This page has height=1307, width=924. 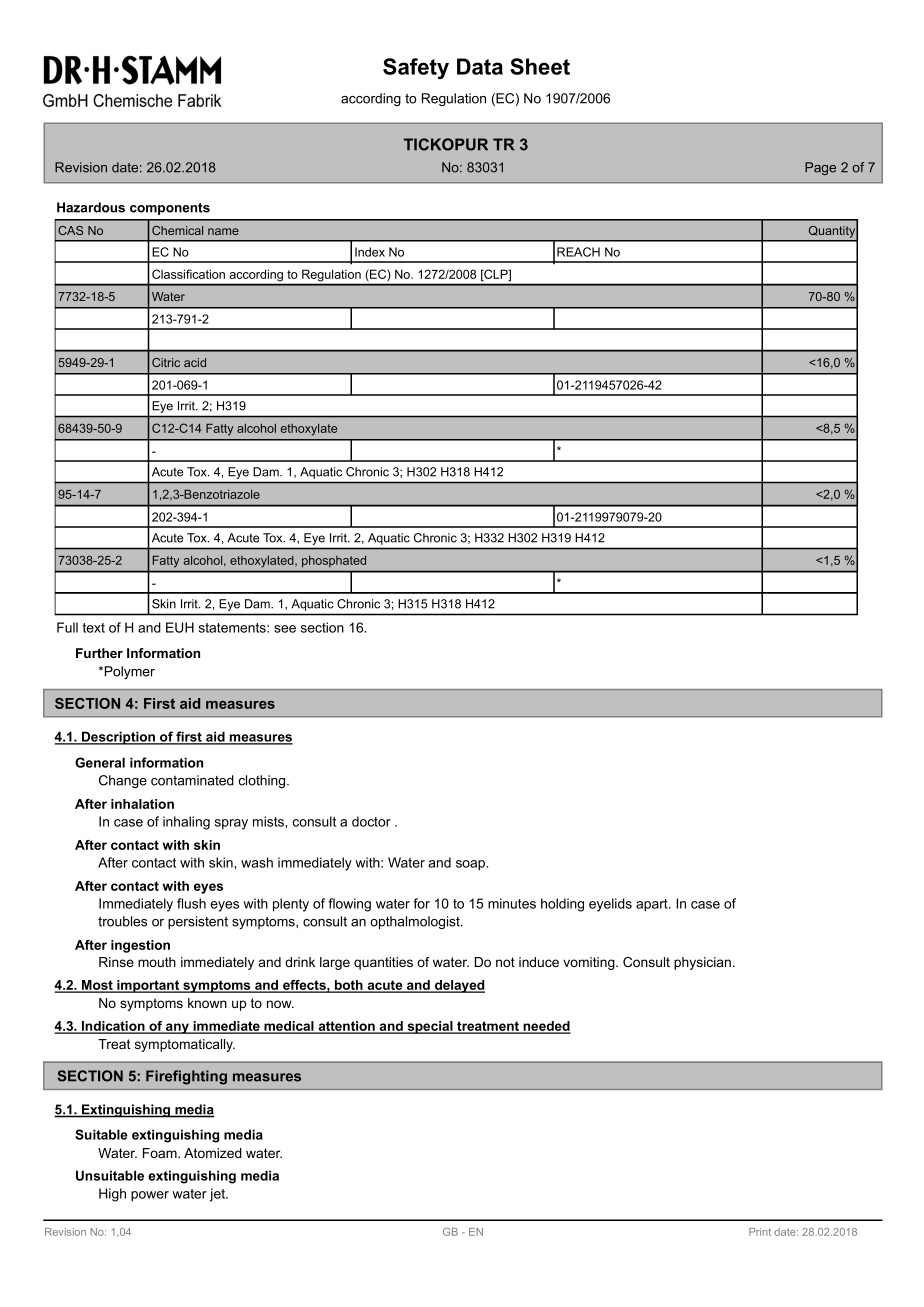 What do you see at coordinates (170, 209) in the page?
I see `components` at bounding box center [170, 209].
